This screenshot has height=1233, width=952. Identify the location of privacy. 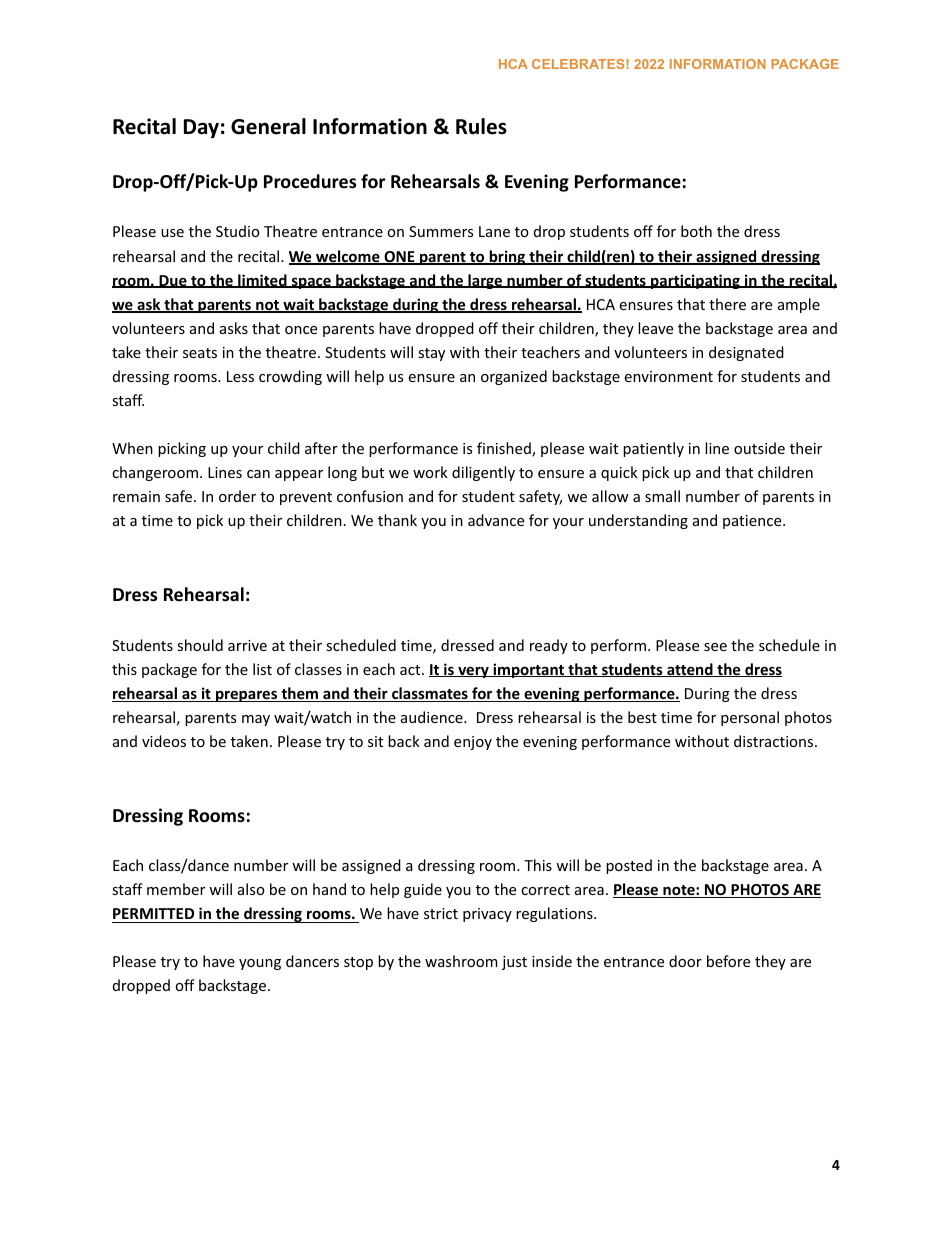
(487, 915).
